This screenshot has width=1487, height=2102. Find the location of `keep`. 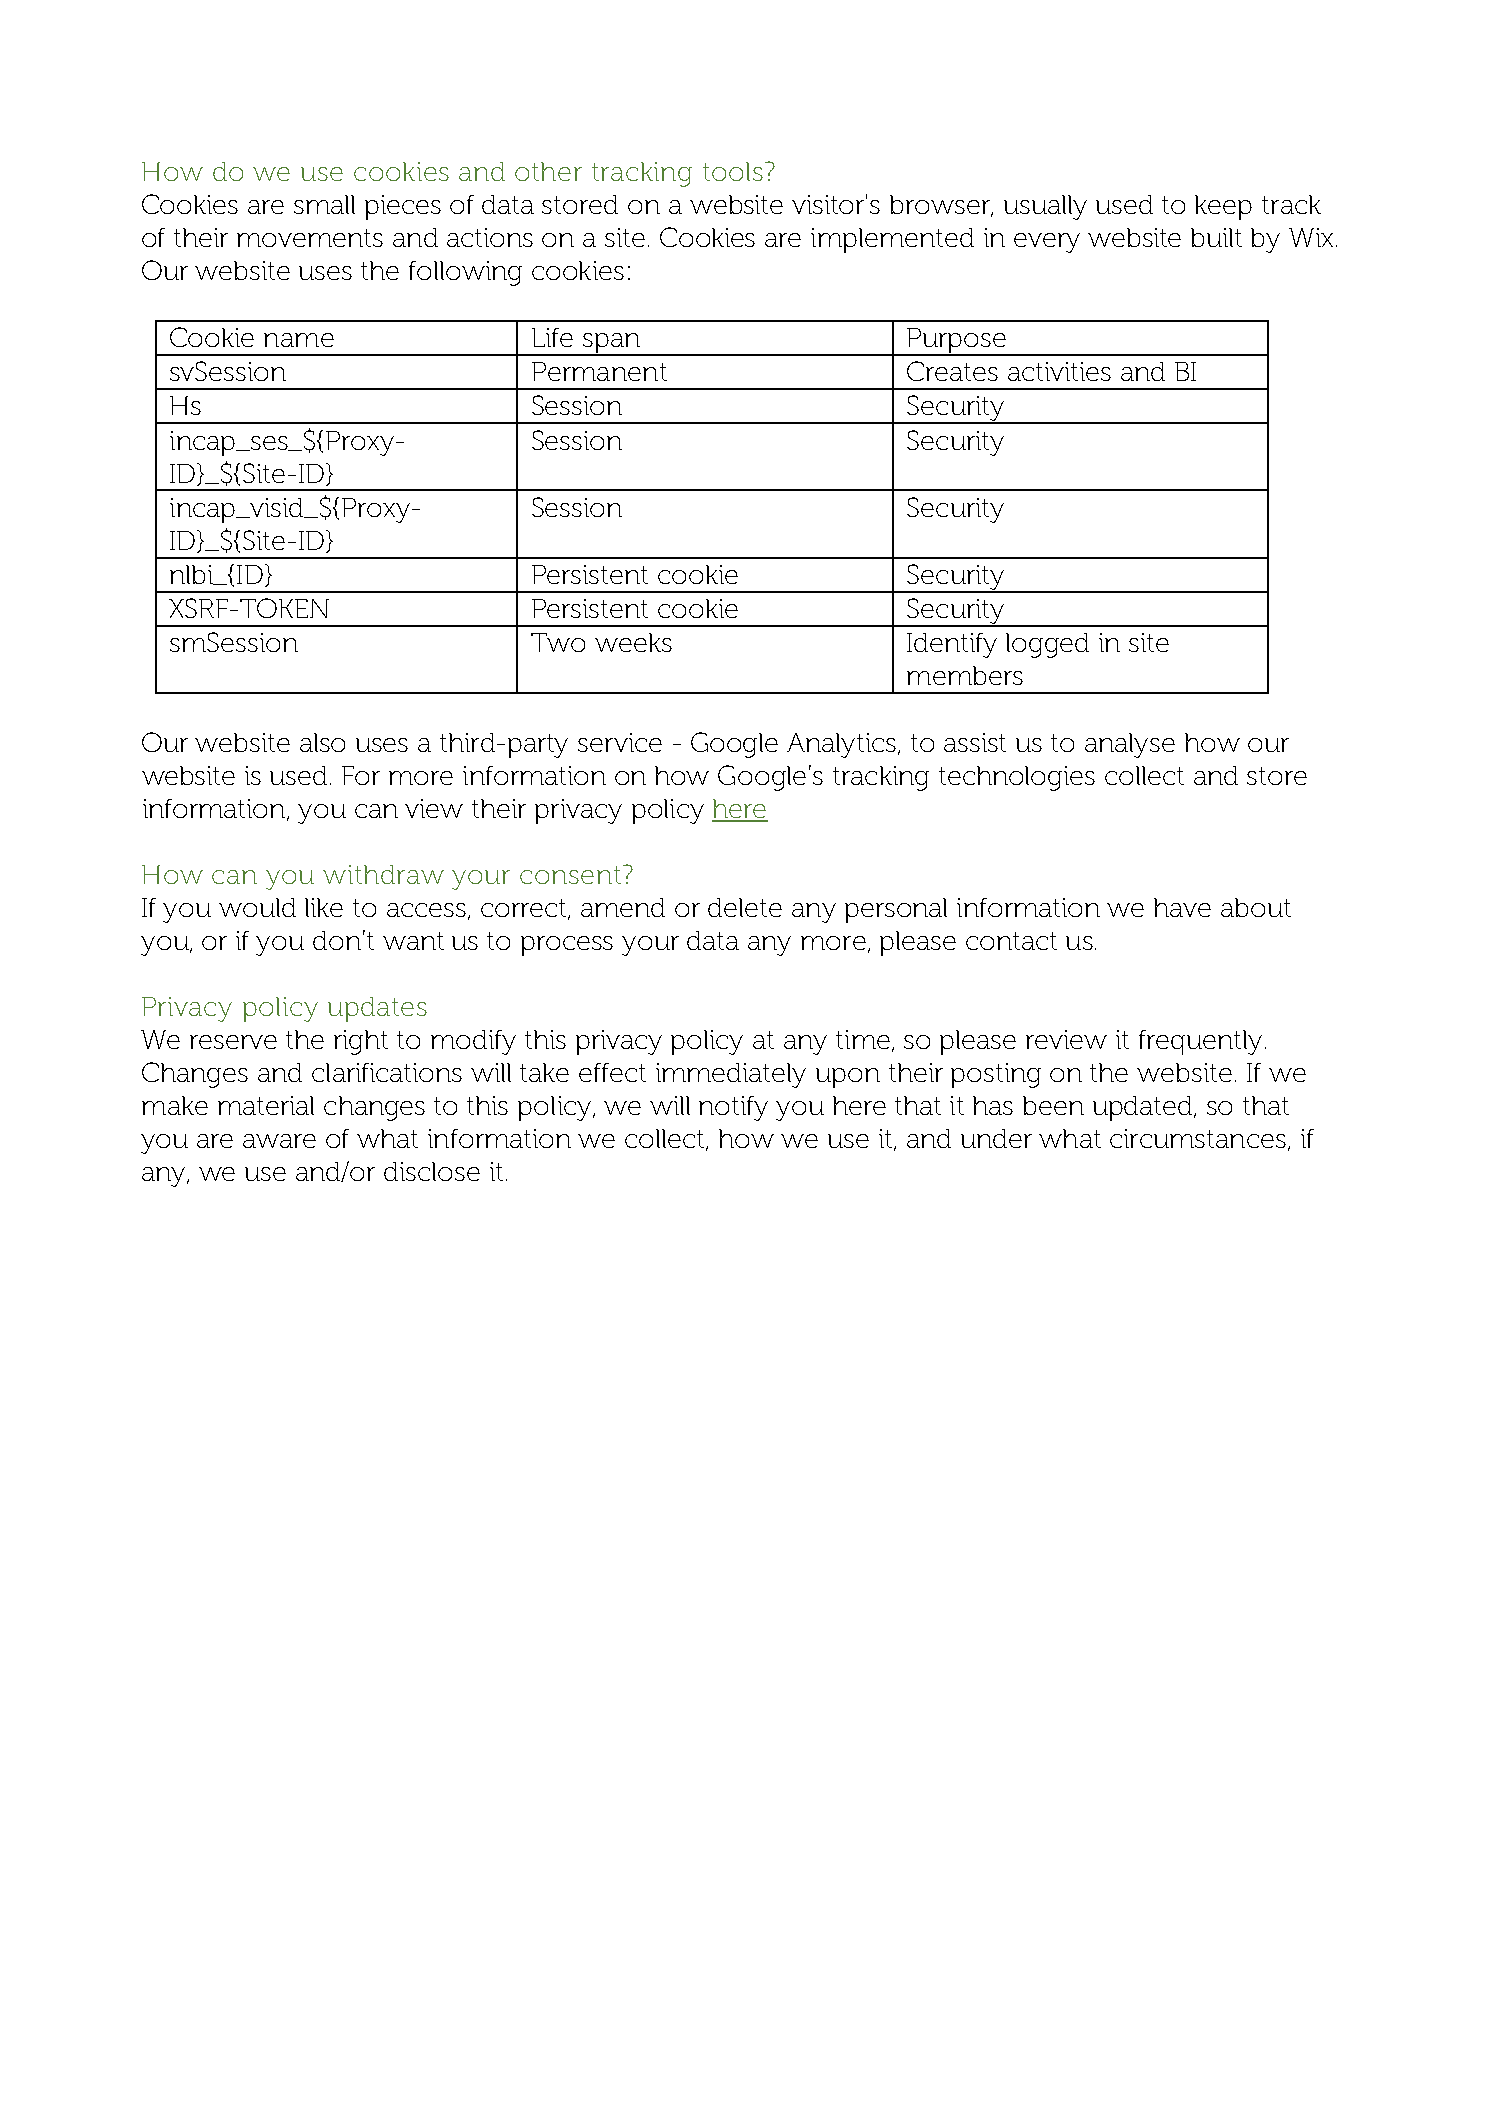

keep is located at coordinates (1223, 207).
